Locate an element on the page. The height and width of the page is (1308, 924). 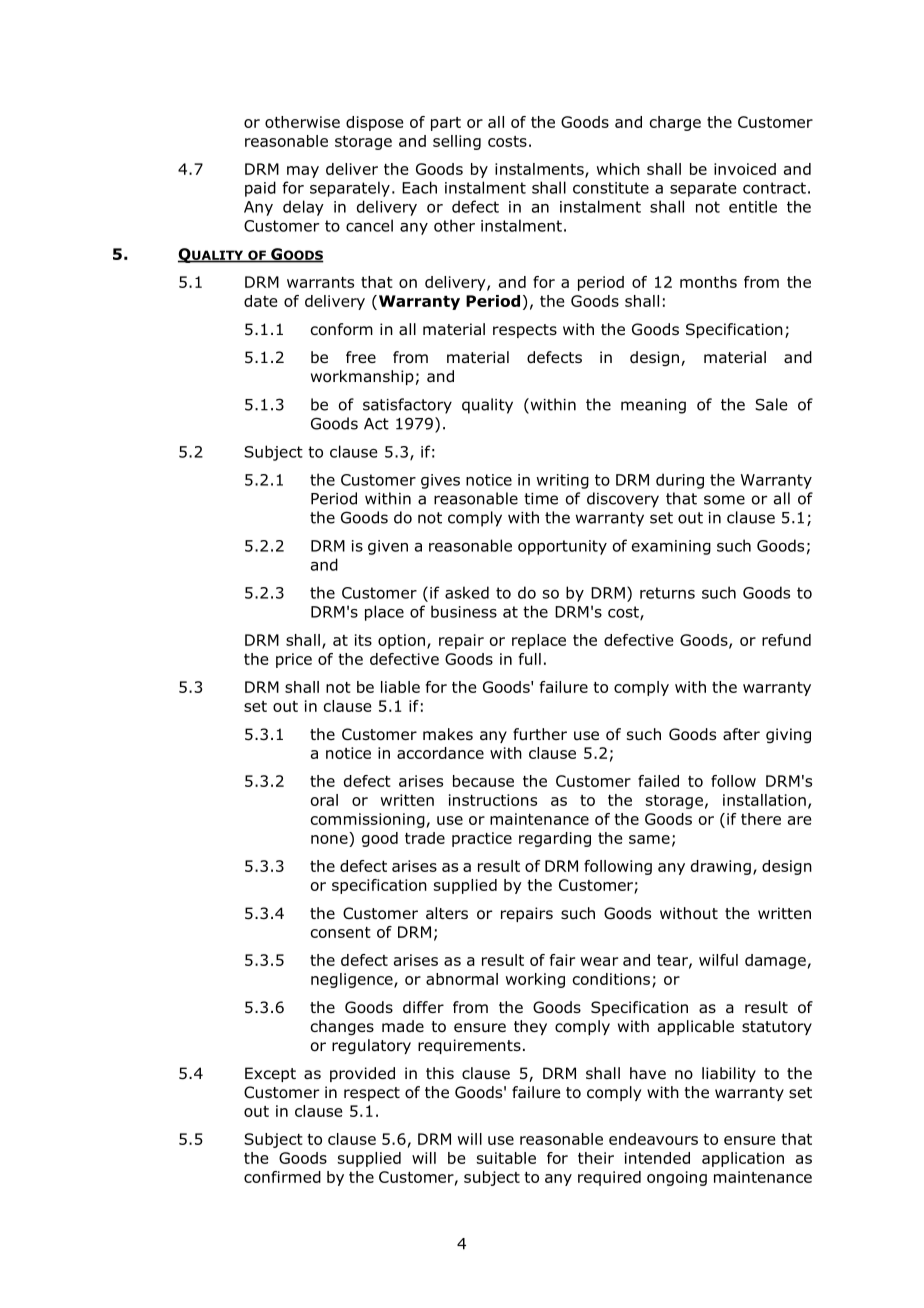
invoiced is located at coordinates (745, 169).
